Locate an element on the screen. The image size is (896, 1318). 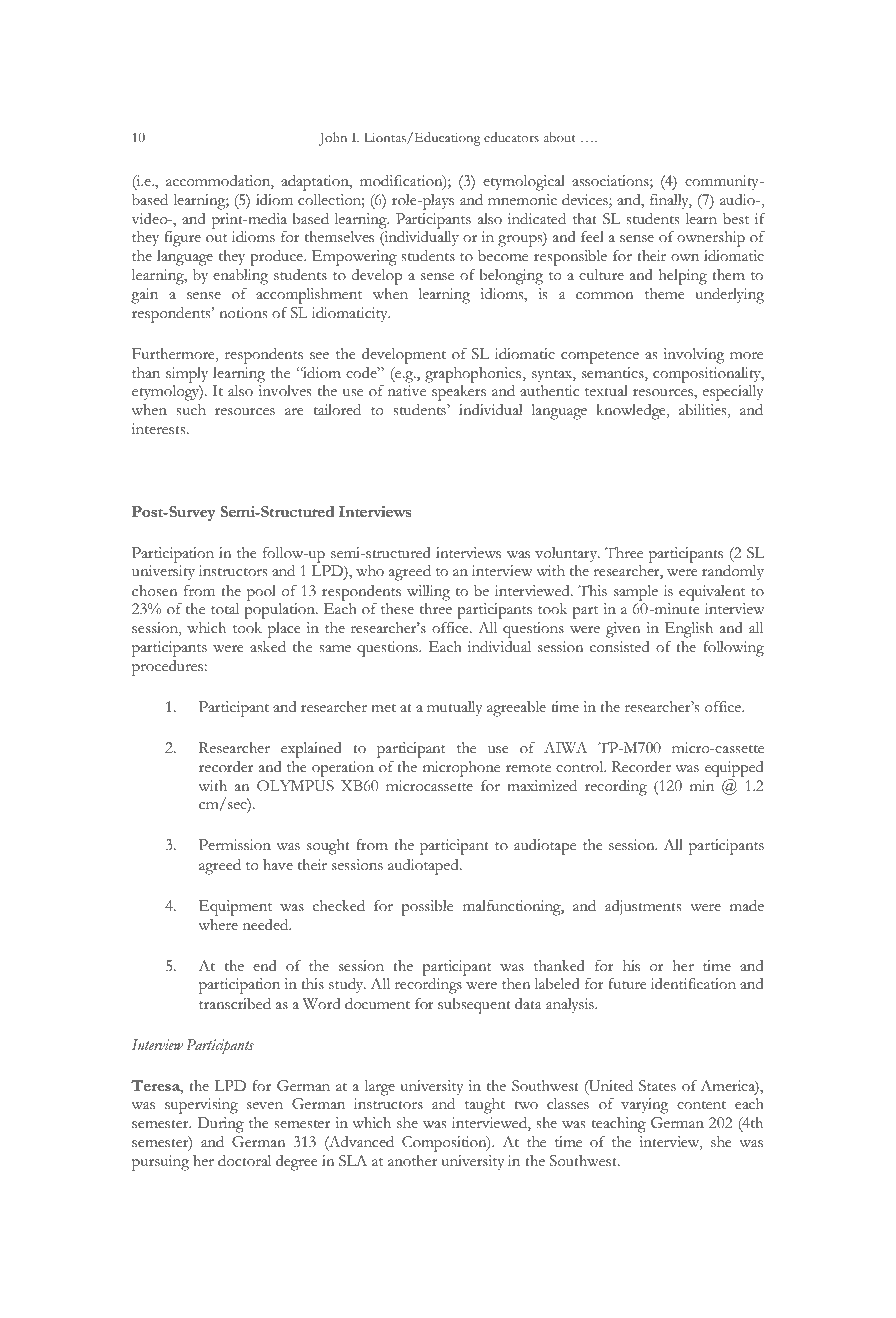
During is located at coordinates (220, 1125).
